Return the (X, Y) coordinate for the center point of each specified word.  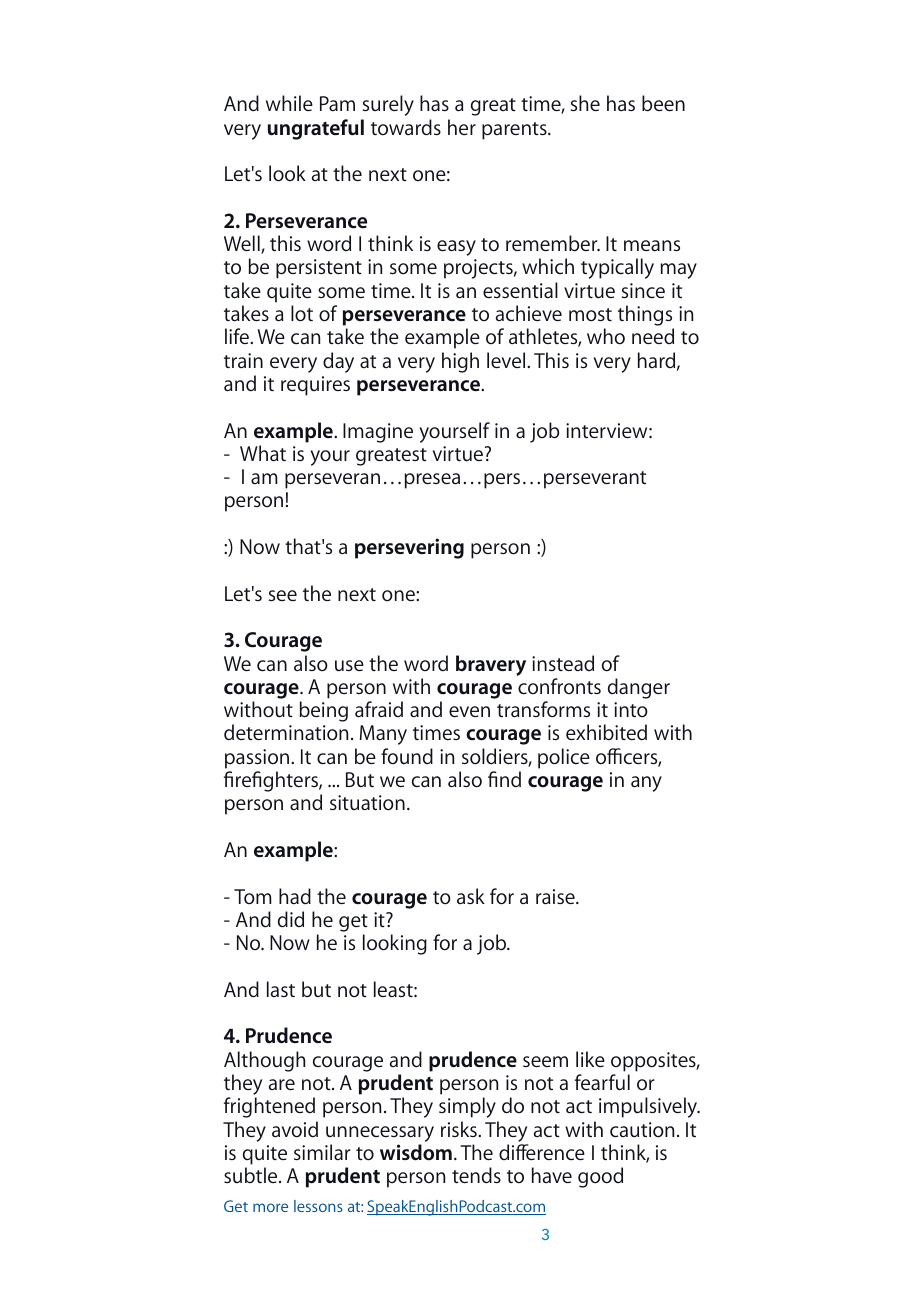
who (606, 336)
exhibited (606, 732)
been (663, 103)
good (600, 1177)
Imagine (378, 433)
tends (476, 1175)
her (462, 127)
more (270, 1207)
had (295, 896)
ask (471, 896)
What (263, 453)
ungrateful (316, 129)
